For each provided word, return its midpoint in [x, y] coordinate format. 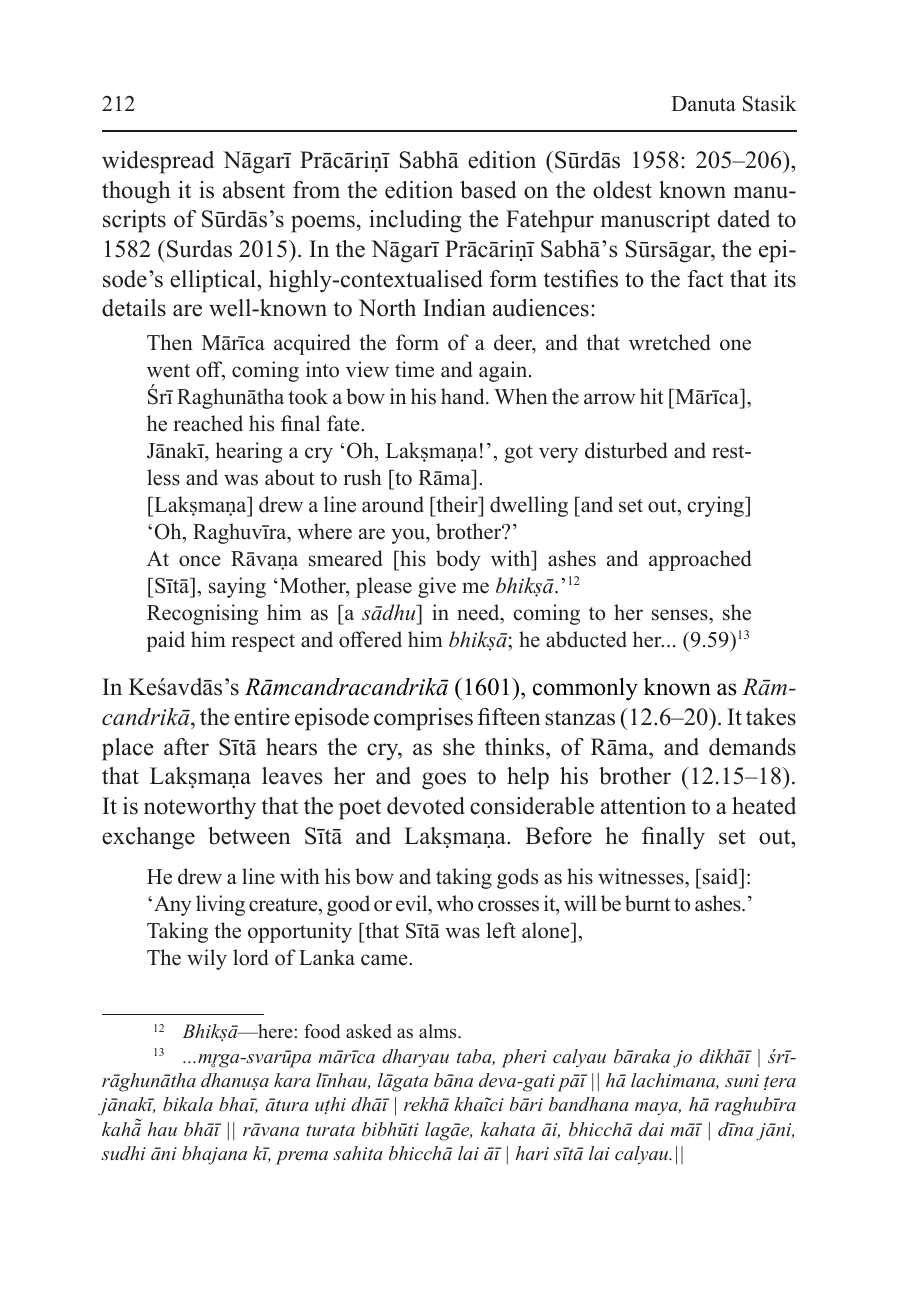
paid [165, 641]
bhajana [214, 1155]
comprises [423, 719]
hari [532, 1153]
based [488, 190]
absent [254, 190]
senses [681, 615]
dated [744, 219]
